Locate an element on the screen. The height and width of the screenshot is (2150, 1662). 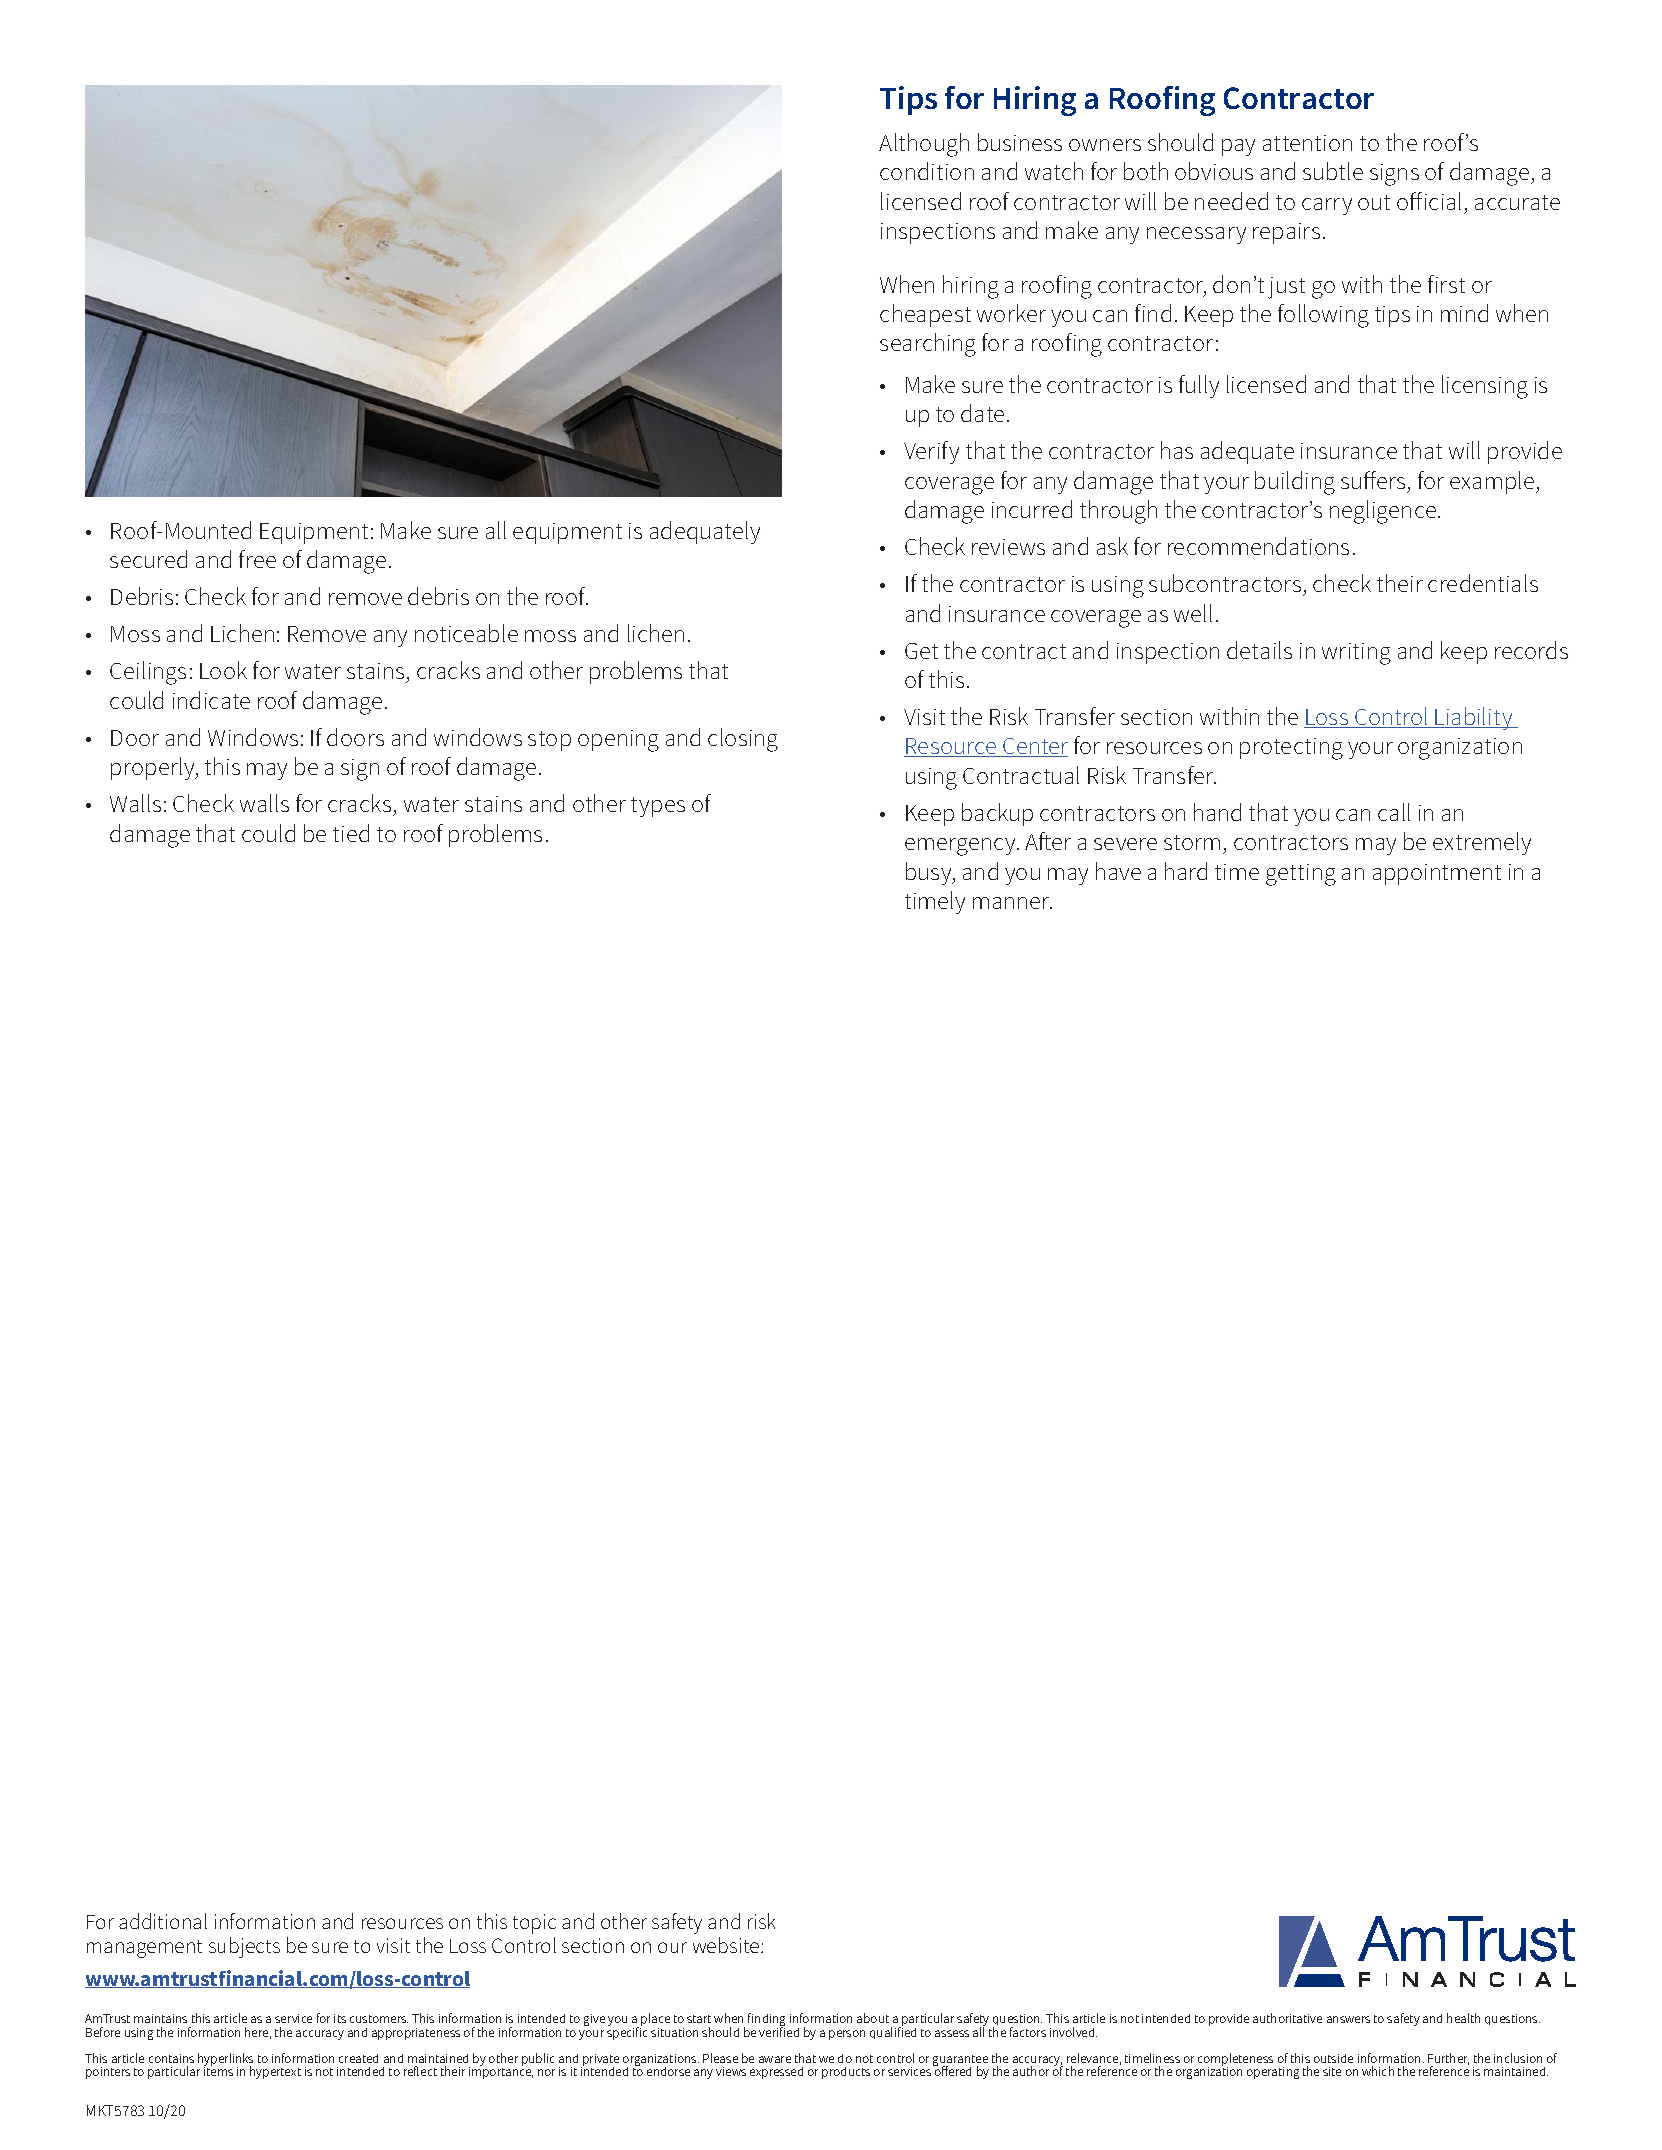
answers is located at coordinates (1348, 2019).
